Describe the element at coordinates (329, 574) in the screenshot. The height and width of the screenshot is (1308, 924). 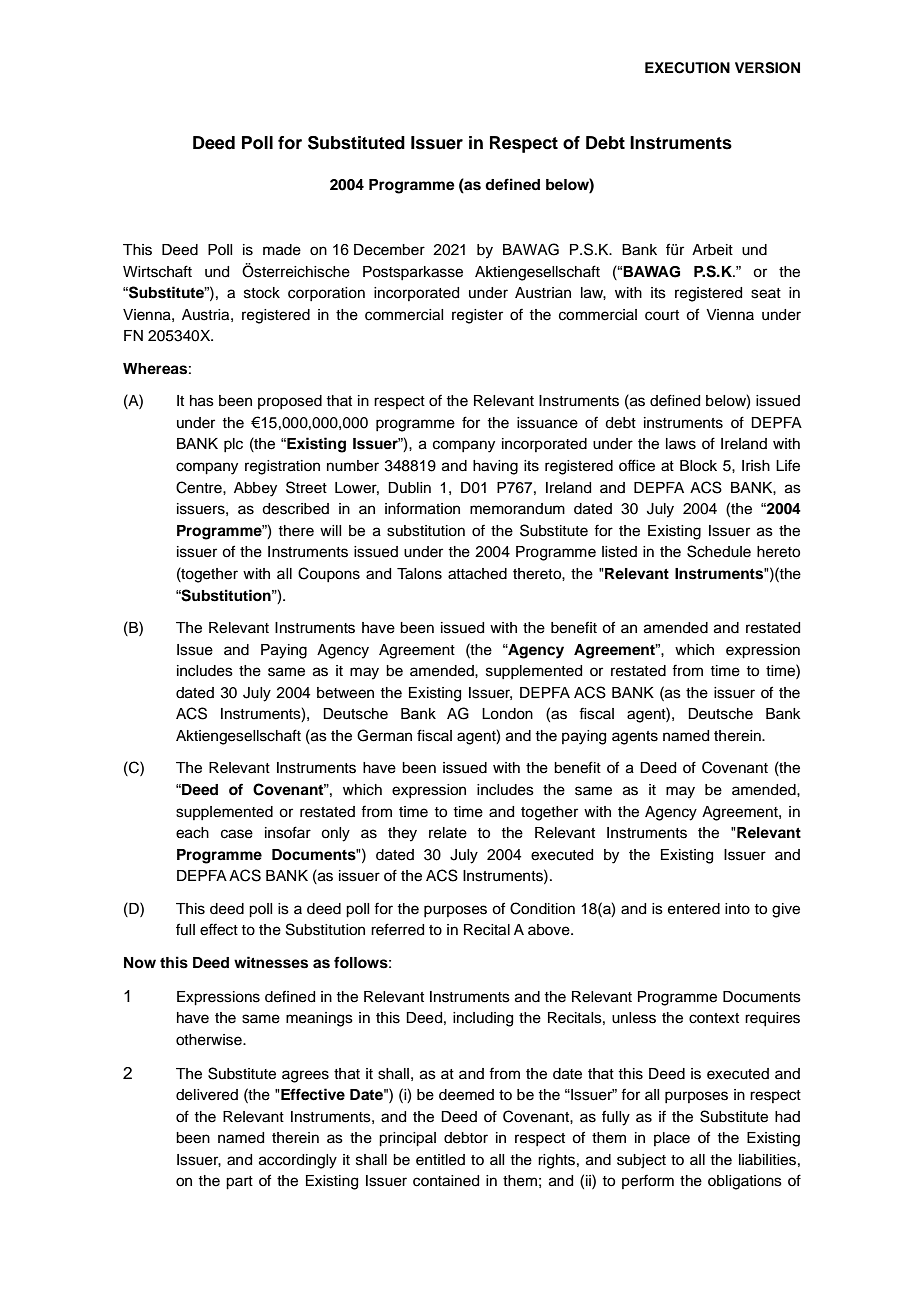
I see `Coupons` at that location.
